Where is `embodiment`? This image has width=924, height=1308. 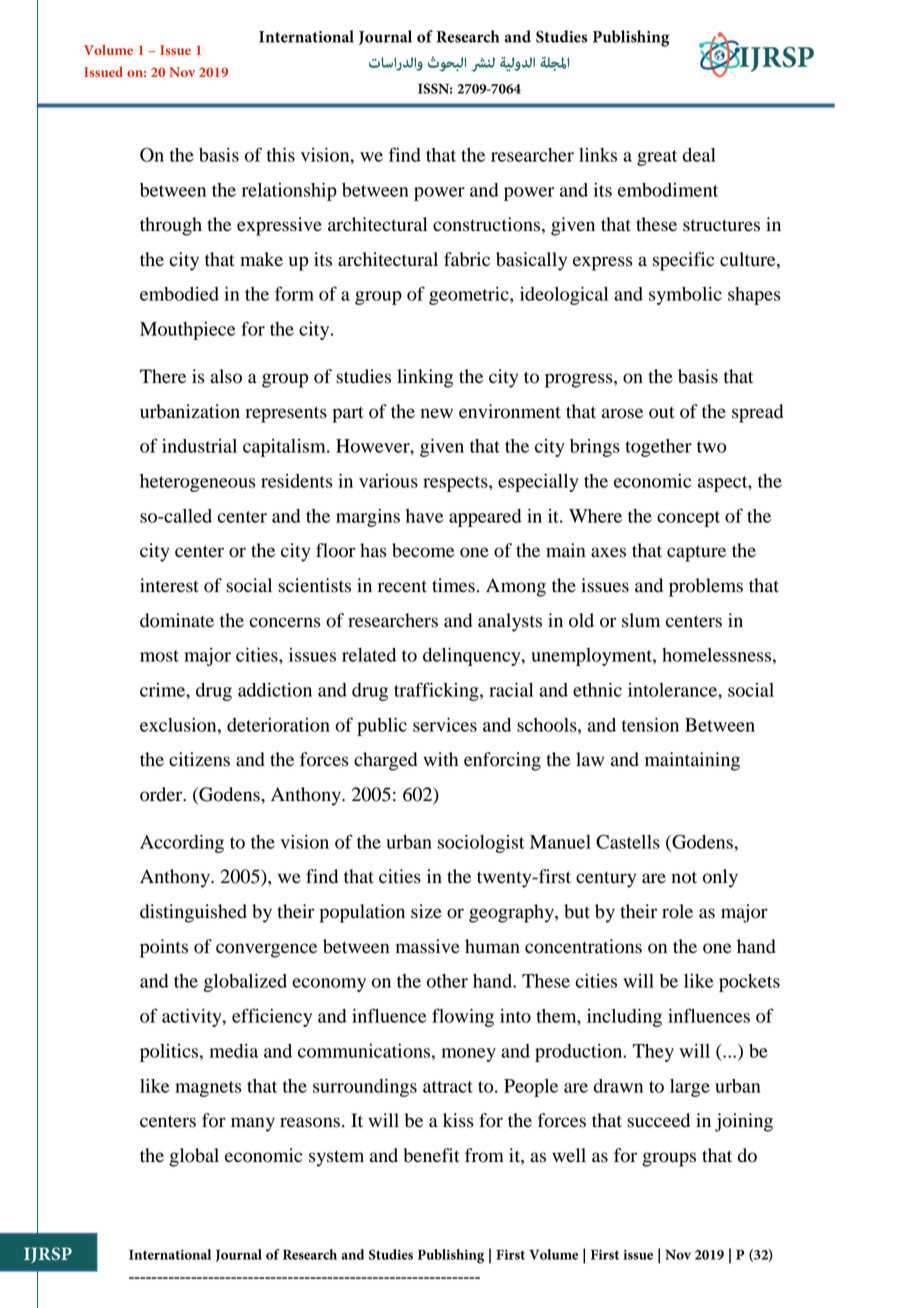
embodiment is located at coordinates (668, 190).
